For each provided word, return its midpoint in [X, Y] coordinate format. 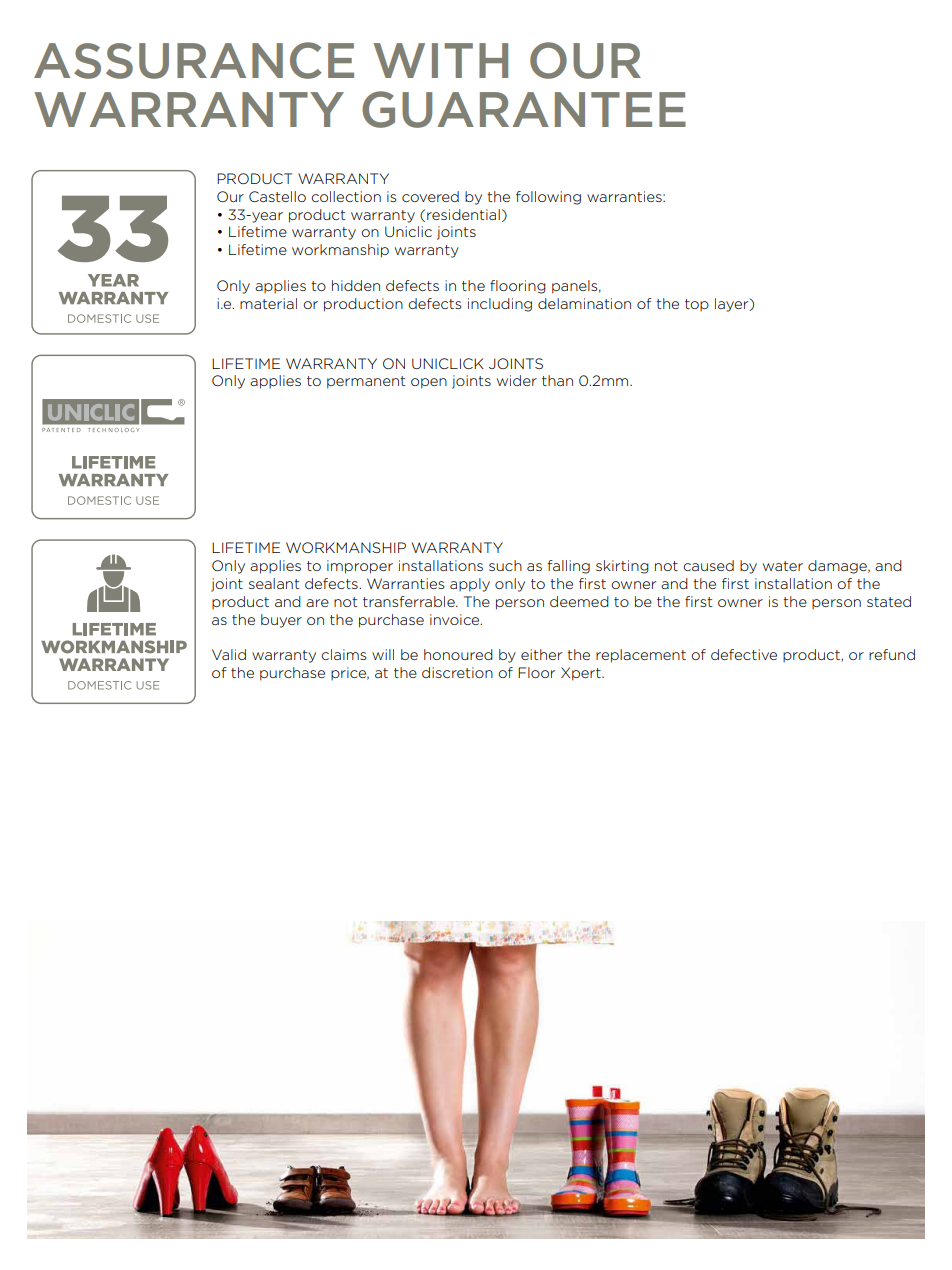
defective [744, 654]
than [557, 380]
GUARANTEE [524, 109]
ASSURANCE [194, 60]
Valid [229, 654]
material [268, 303]
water [783, 566]
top [697, 305]
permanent [366, 382]
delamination [584, 303]
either [541, 654]
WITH [440, 60]
